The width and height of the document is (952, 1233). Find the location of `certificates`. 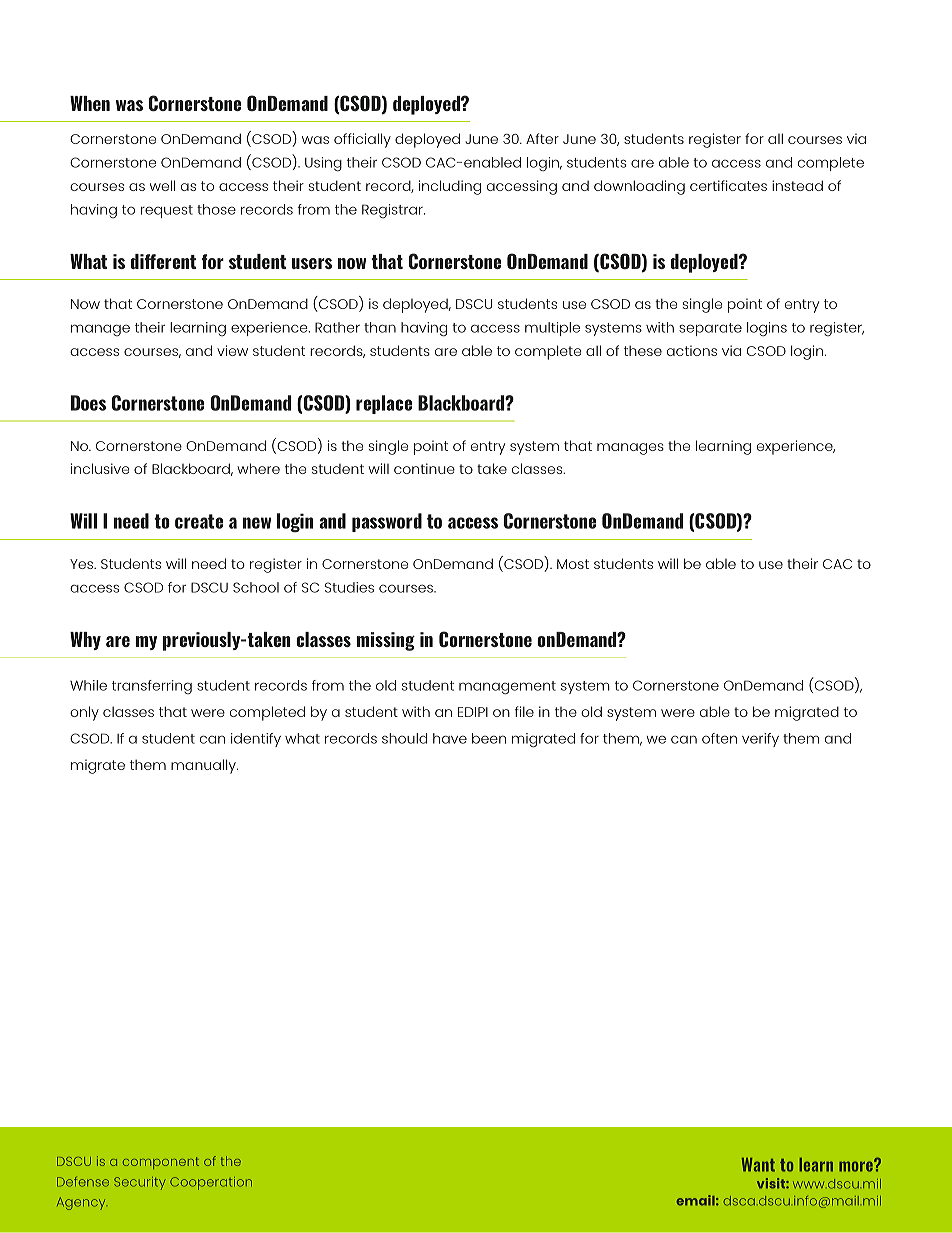

certificates is located at coordinates (728, 185).
